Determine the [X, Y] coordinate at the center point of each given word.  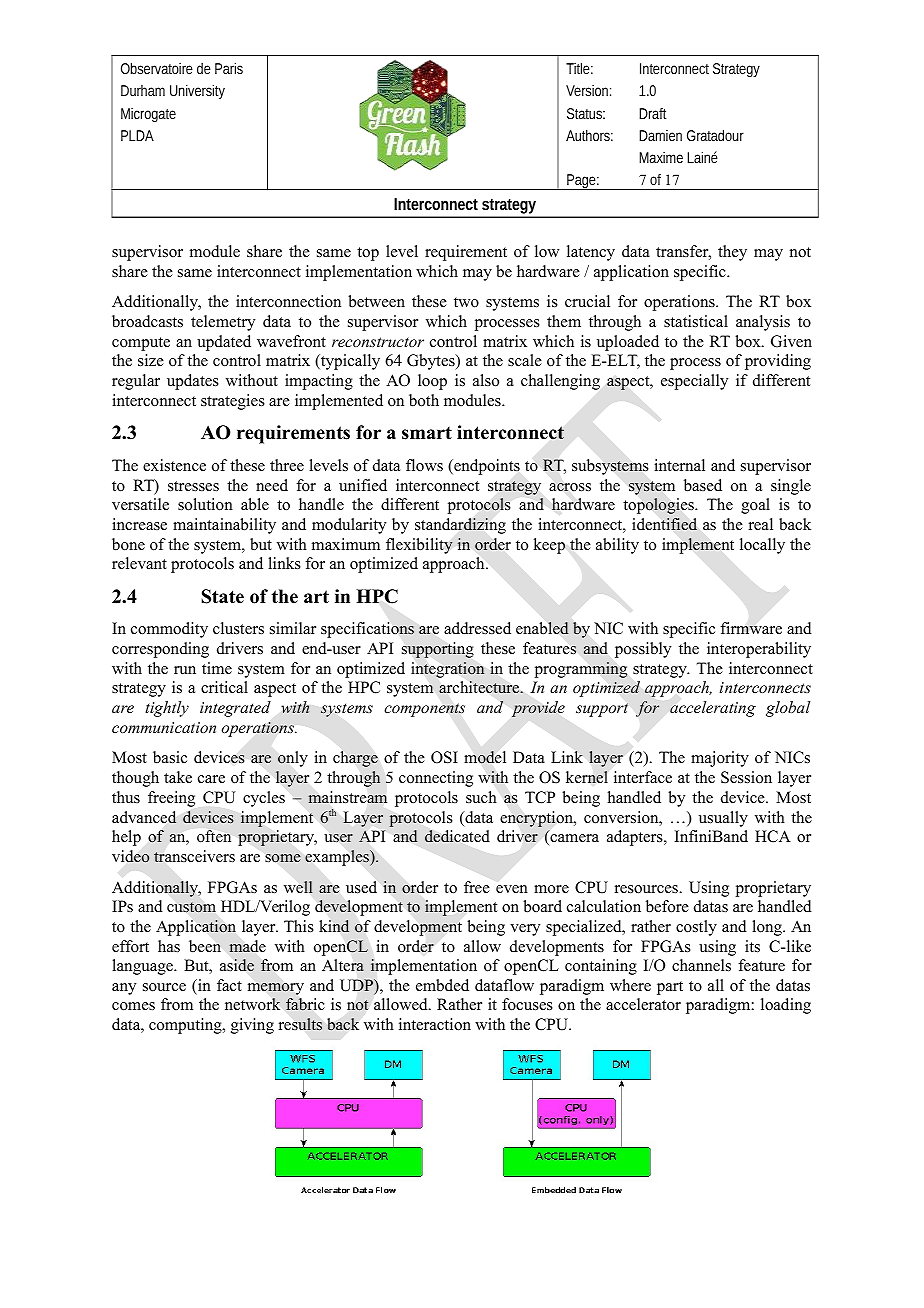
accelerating [713, 709]
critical [224, 687]
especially [694, 382]
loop [432, 382]
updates [193, 382]
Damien [660, 135]
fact [229, 985]
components [424, 710]
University [197, 92]
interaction [435, 1024]
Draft [653, 113]
